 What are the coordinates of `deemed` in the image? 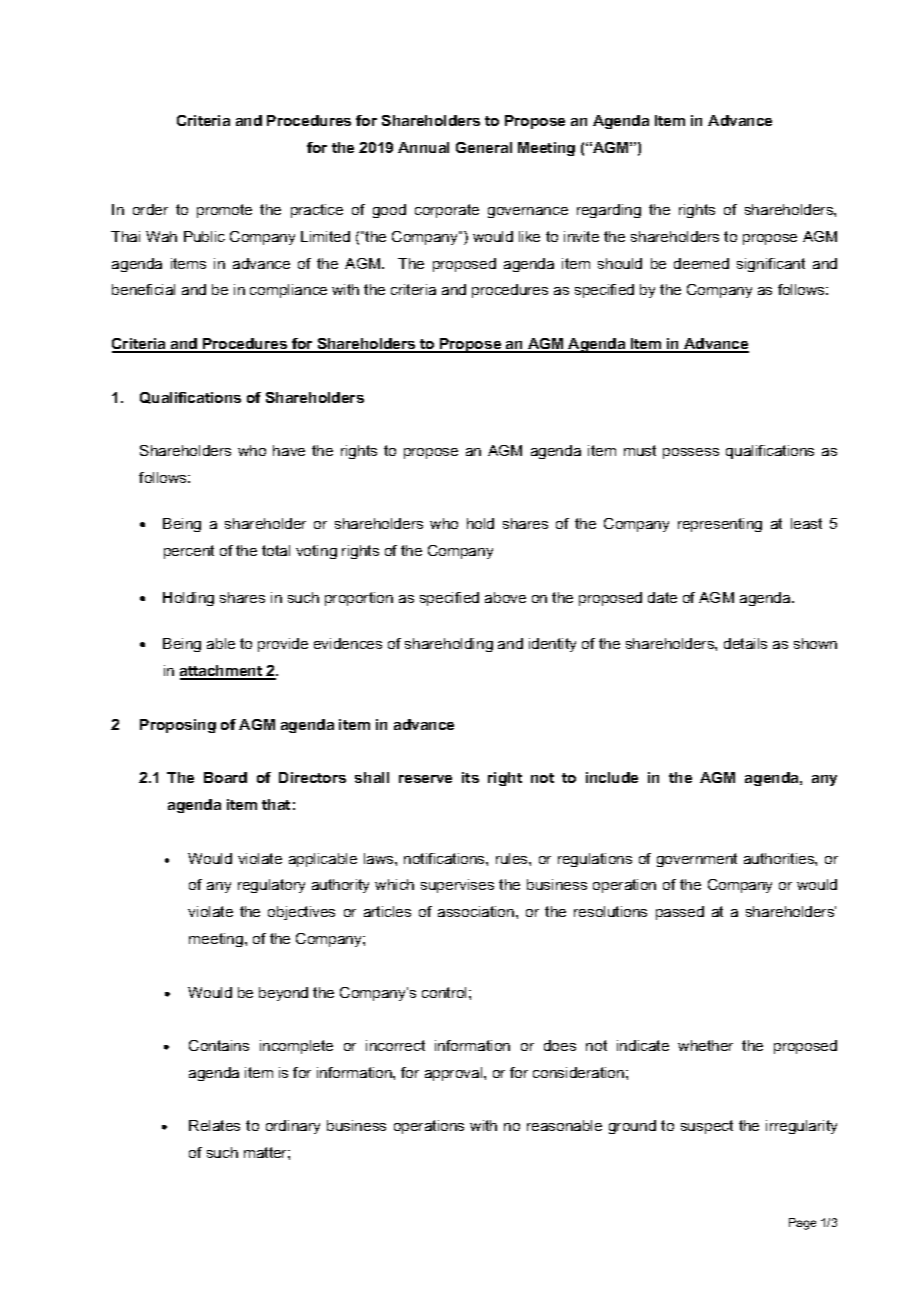 It's located at (701, 263).
